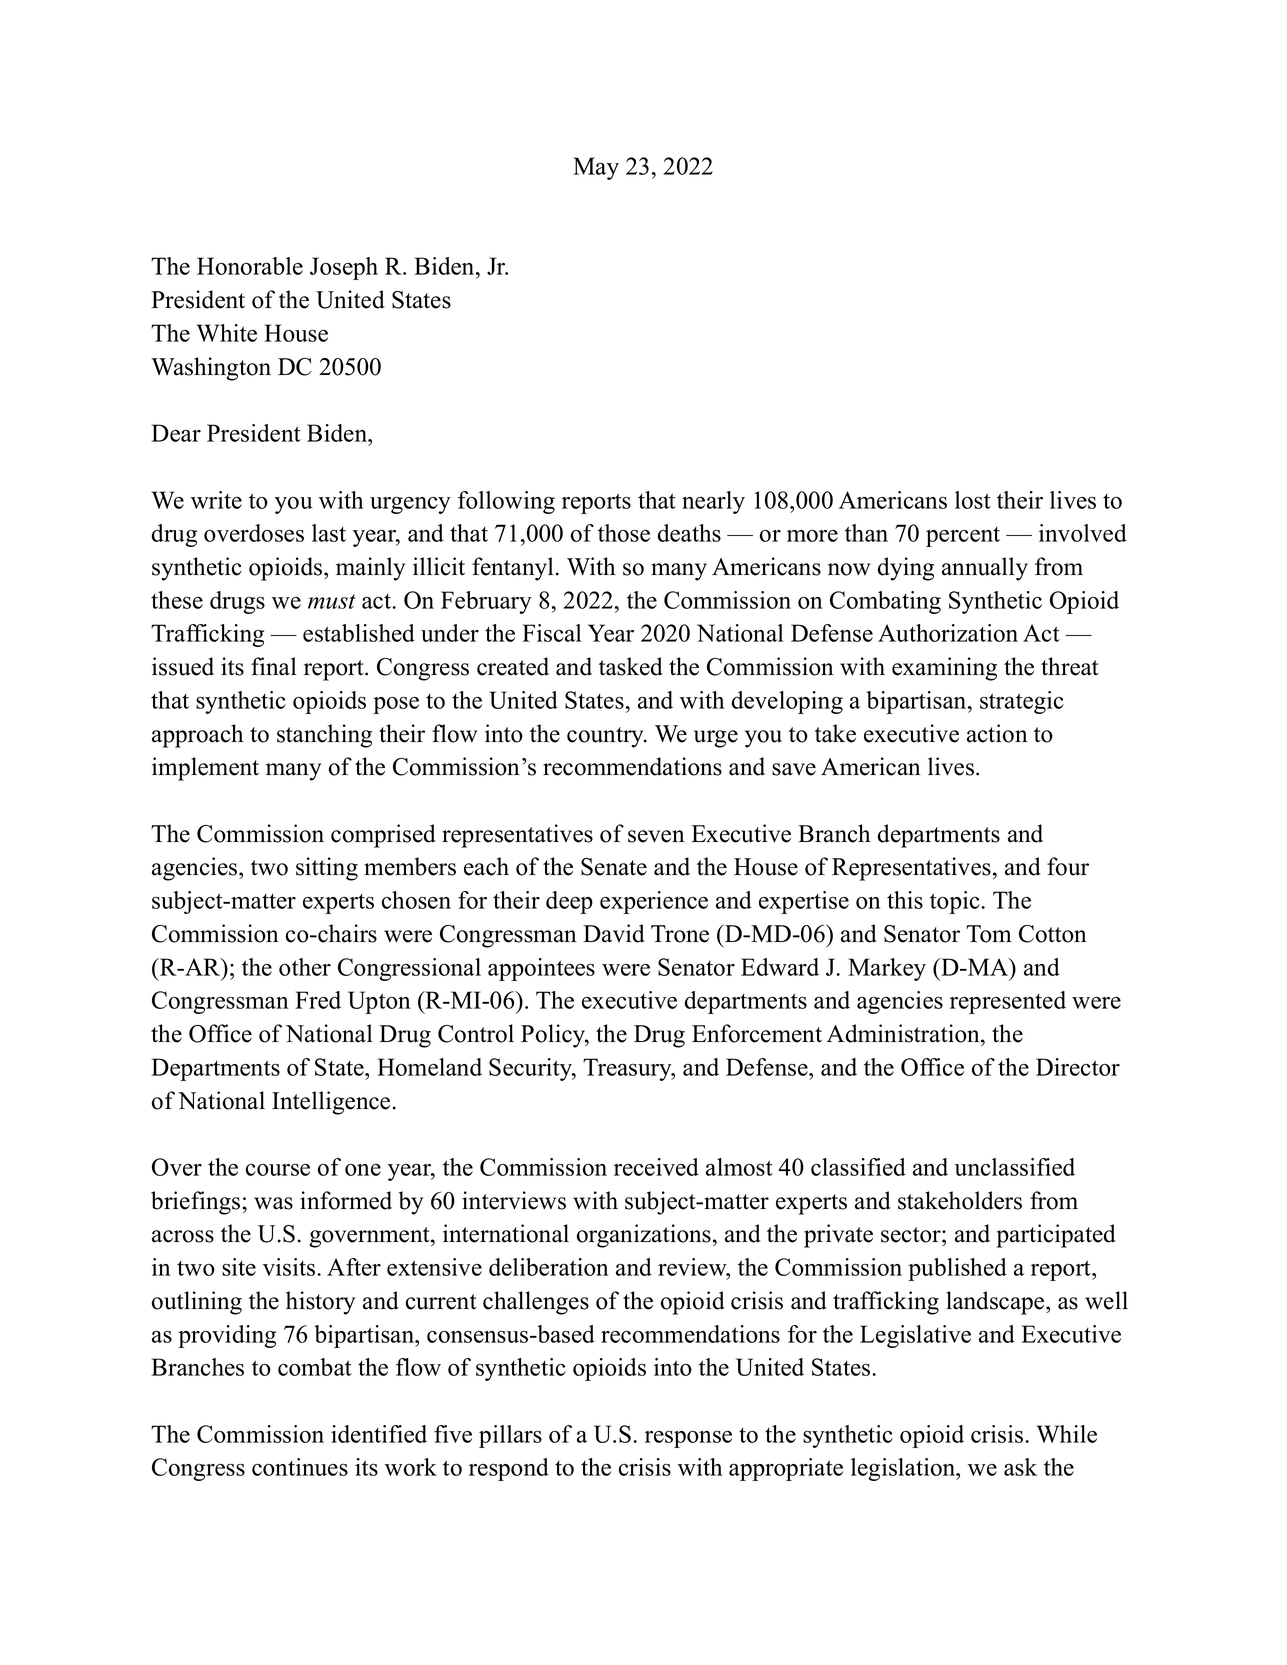 The image size is (1287, 1665). What do you see at coordinates (300, 1467) in the screenshot?
I see `continues` at bounding box center [300, 1467].
